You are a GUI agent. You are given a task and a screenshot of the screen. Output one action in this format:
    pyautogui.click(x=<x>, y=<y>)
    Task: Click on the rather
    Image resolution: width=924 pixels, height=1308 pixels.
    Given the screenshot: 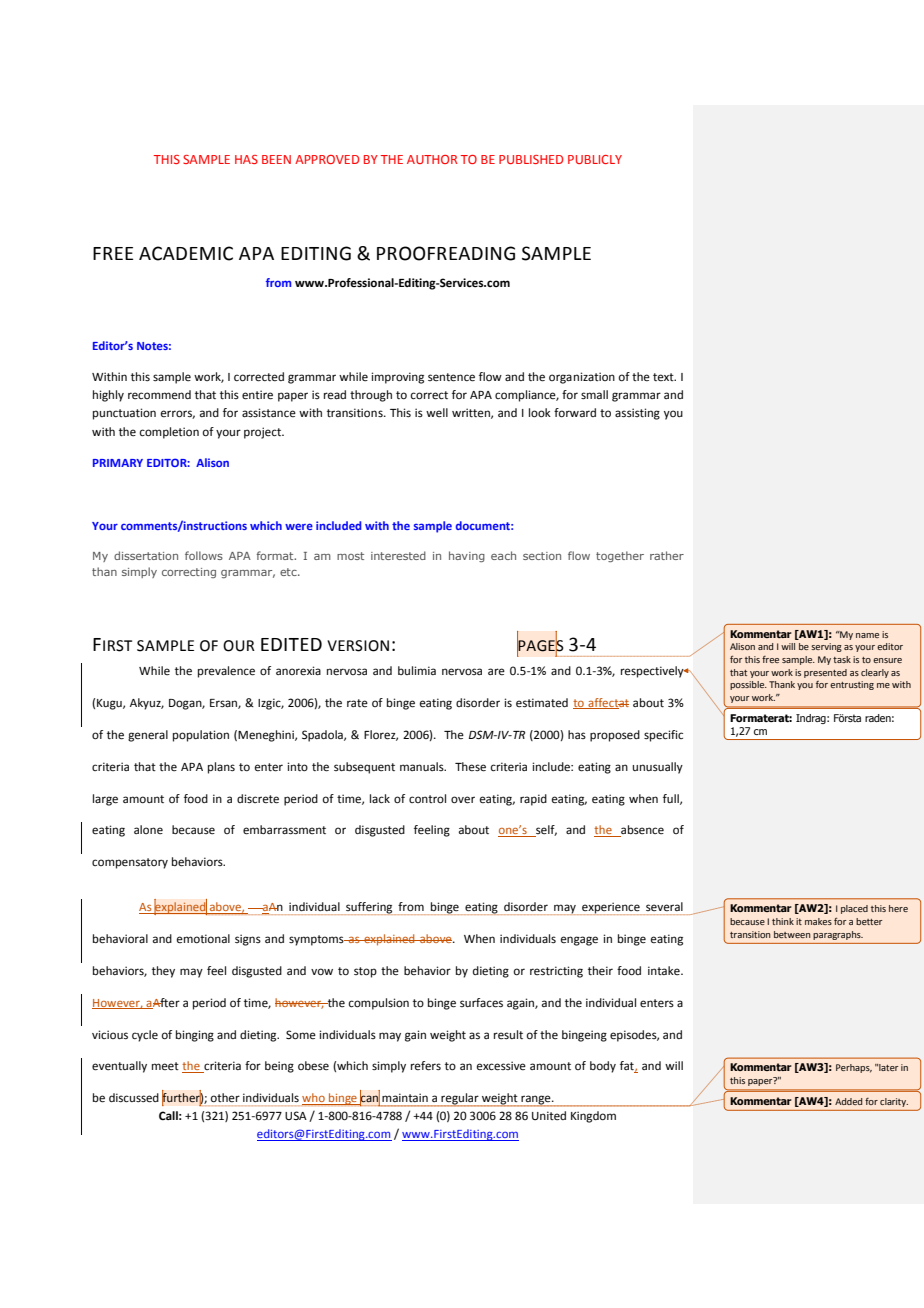 What is the action you would take?
    pyautogui.click(x=667, y=555)
